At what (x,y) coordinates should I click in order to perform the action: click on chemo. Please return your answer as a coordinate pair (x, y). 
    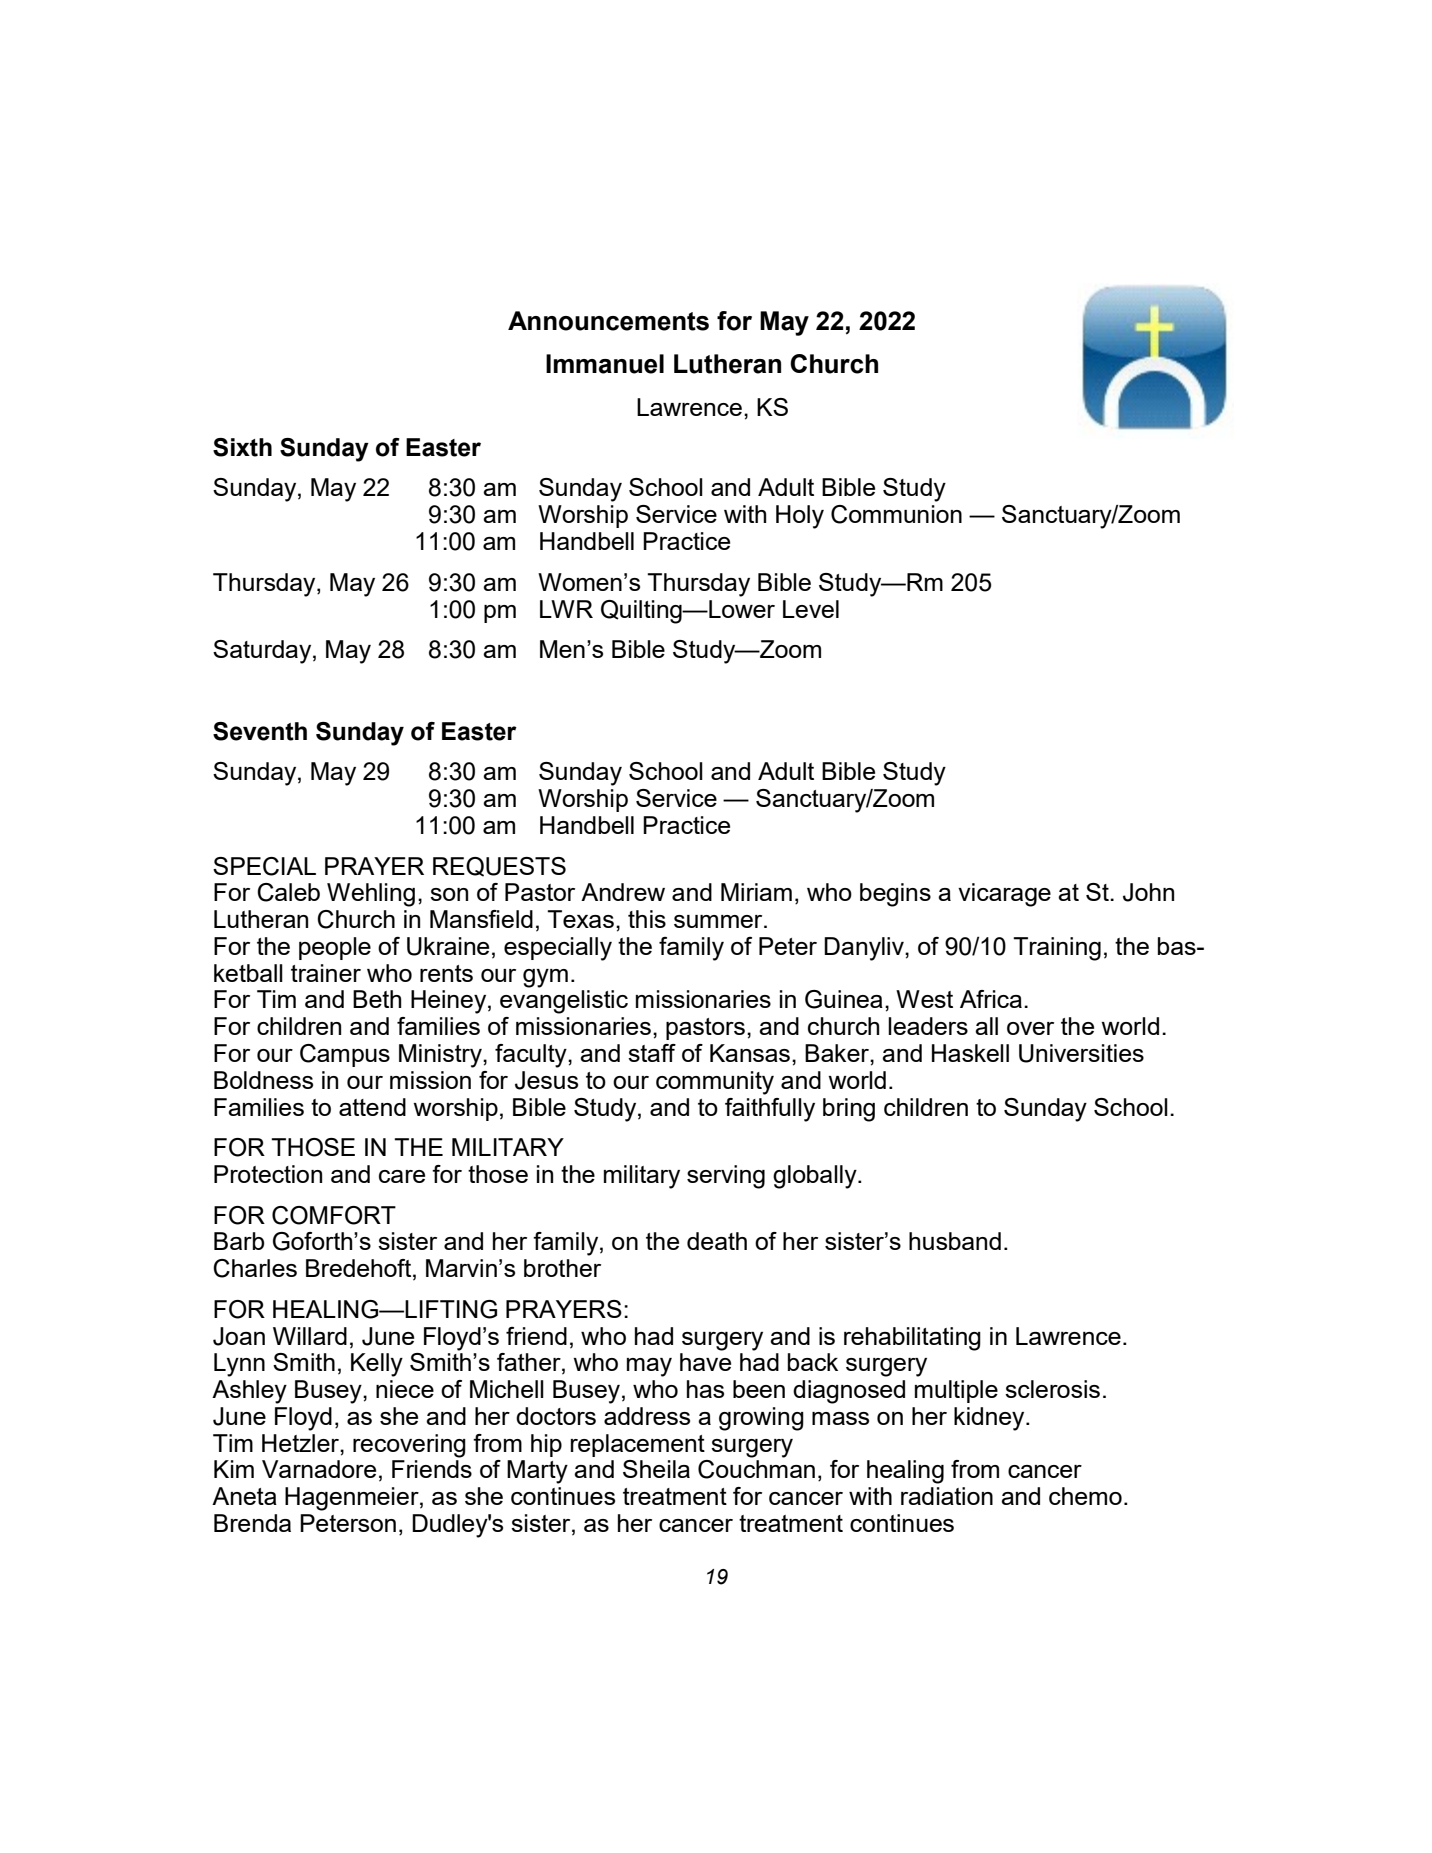
    Looking at the image, I should click on (1085, 1496).
